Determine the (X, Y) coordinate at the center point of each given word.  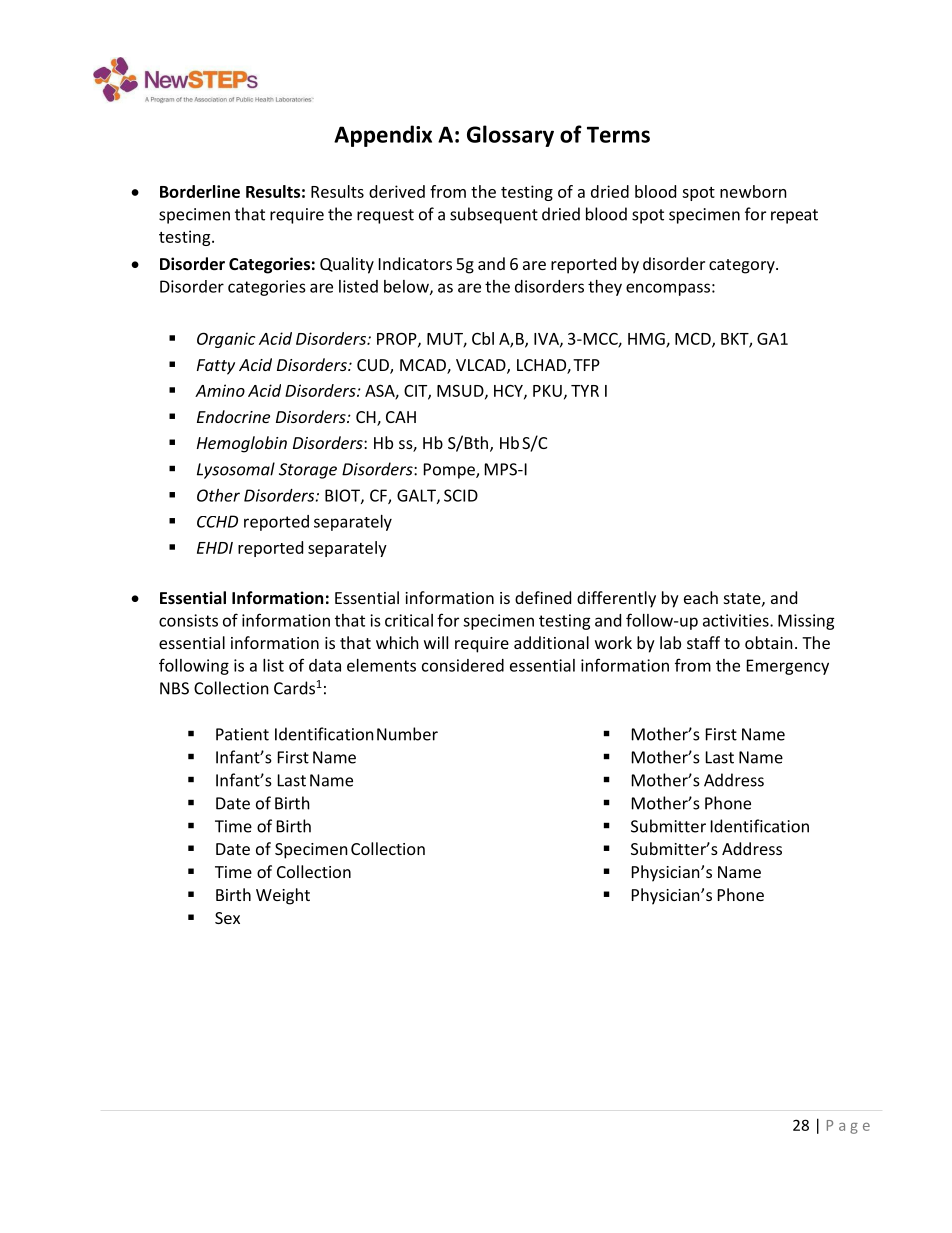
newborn (753, 191)
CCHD (217, 521)
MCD (694, 340)
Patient (242, 734)
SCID (461, 495)
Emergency (788, 667)
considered (463, 665)
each (701, 597)
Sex (227, 918)
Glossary (510, 136)
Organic (226, 340)
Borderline (200, 191)
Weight (283, 896)
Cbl (483, 338)
